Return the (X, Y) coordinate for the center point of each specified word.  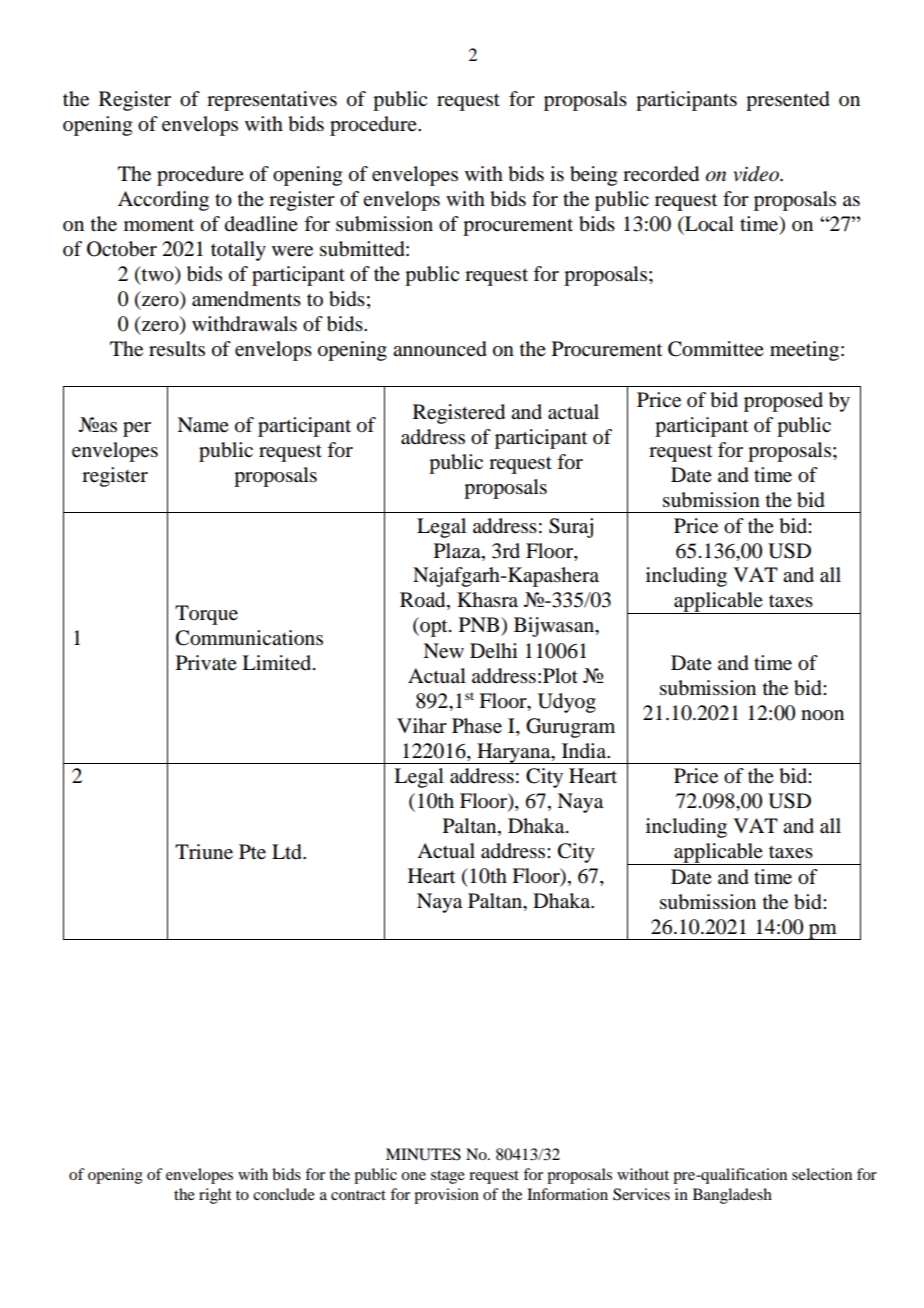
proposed (783, 402)
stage (448, 1177)
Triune (204, 852)
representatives (272, 101)
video (757, 174)
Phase (477, 726)
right (215, 1196)
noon (822, 715)
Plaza (458, 551)
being (593, 176)
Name (203, 425)
